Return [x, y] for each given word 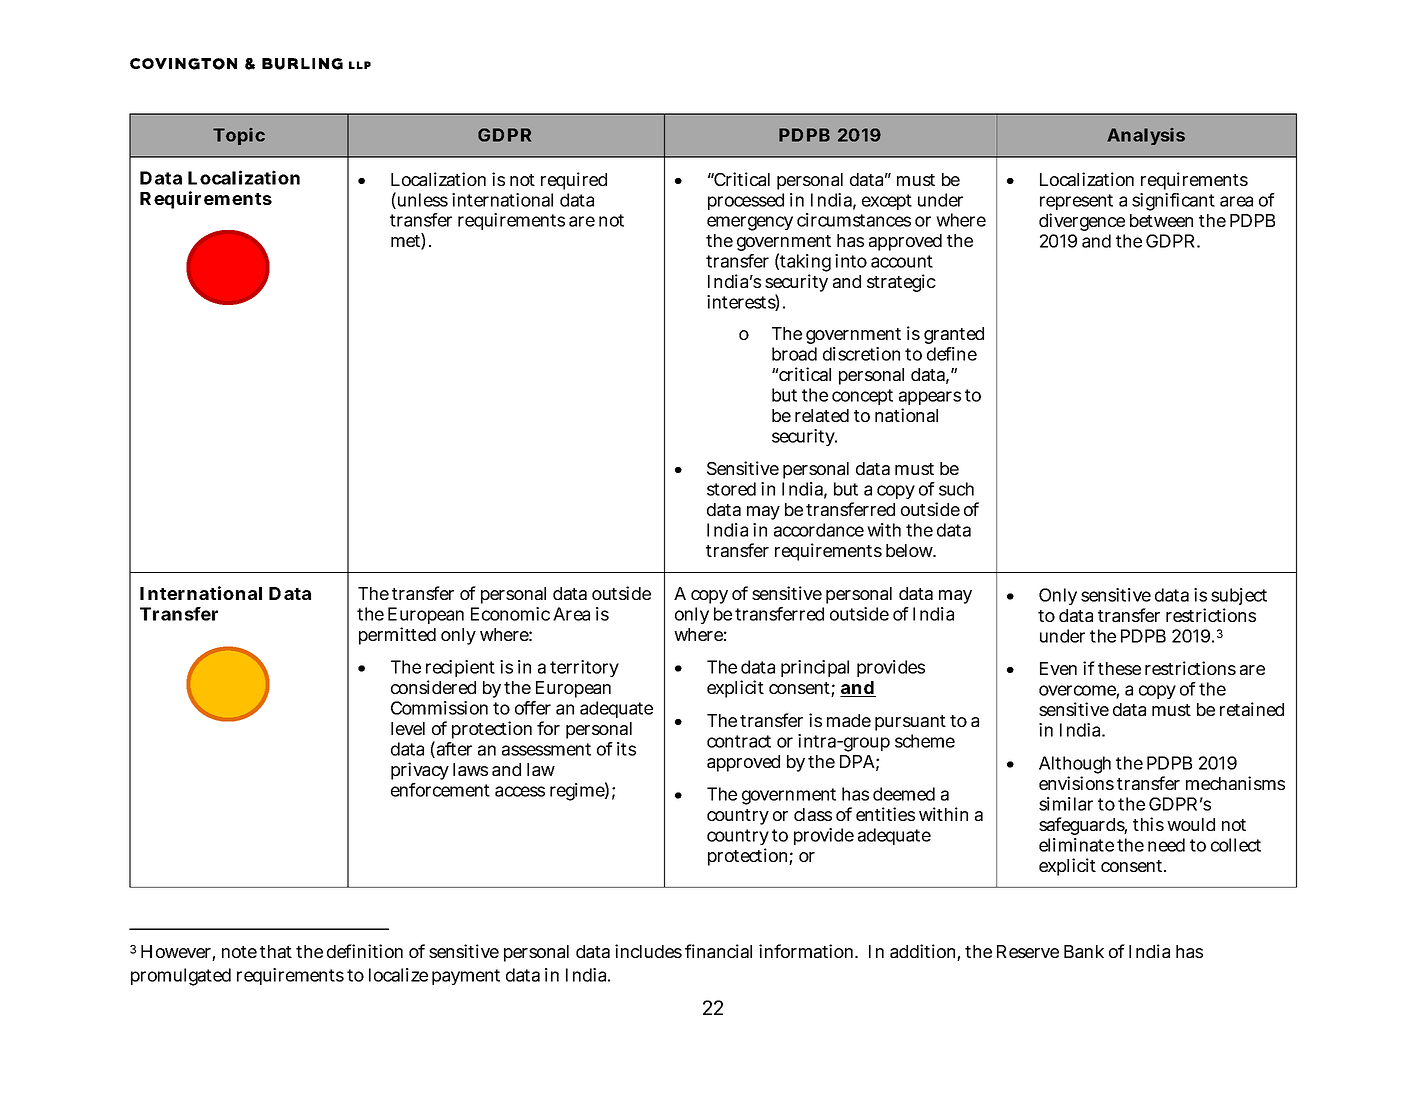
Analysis [1146, 136]
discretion [861, 354]
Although [1075, 766]
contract [739, 741]
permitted [397, 636]
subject [1239, 598]
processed [746, 201]
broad [794, 354]
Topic [239, 136]
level [408, 728]
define [952, 354]
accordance [819, 530]
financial [718, 951]
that [276, 951]
